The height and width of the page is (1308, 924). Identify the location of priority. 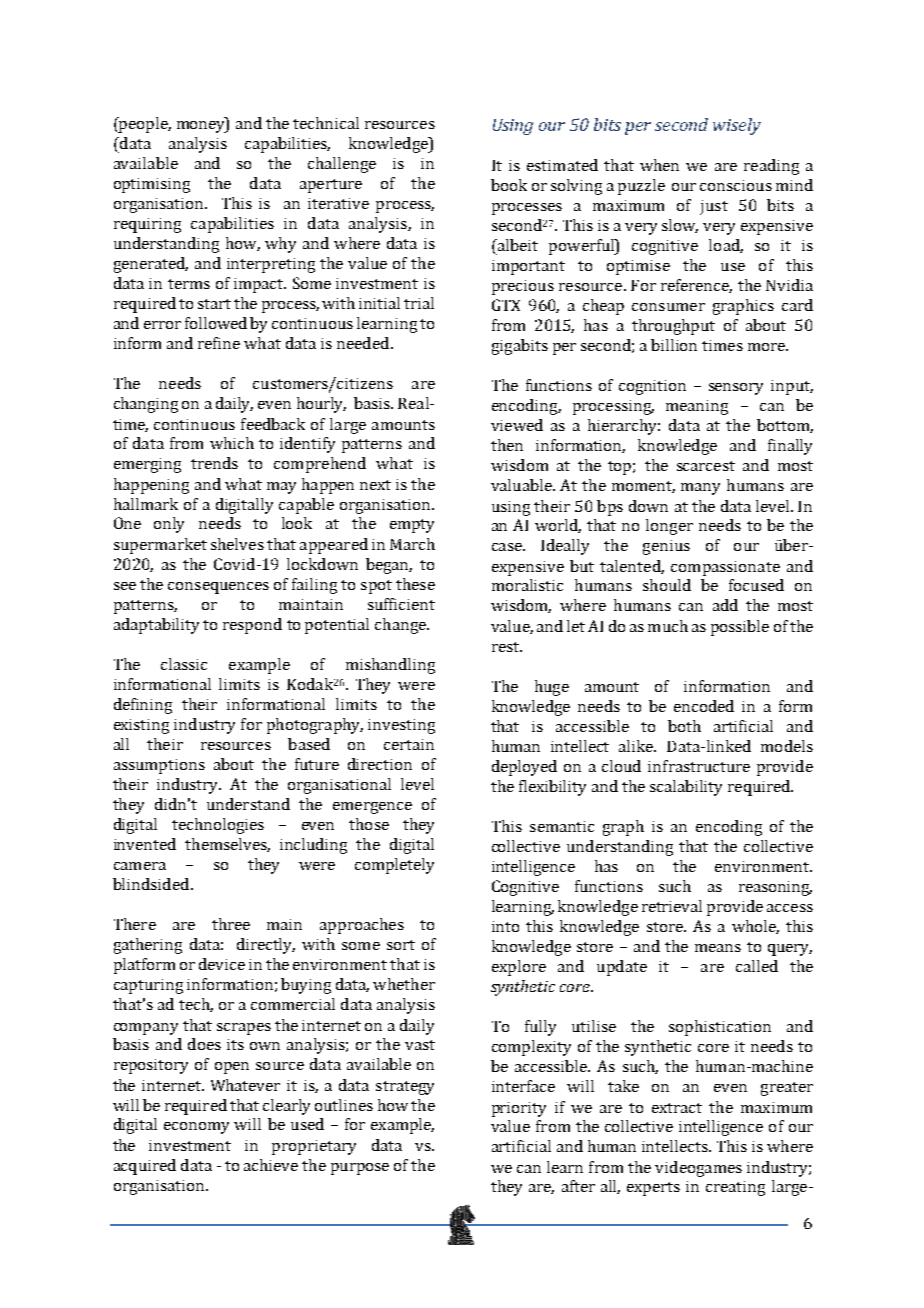
(519, 1109).
